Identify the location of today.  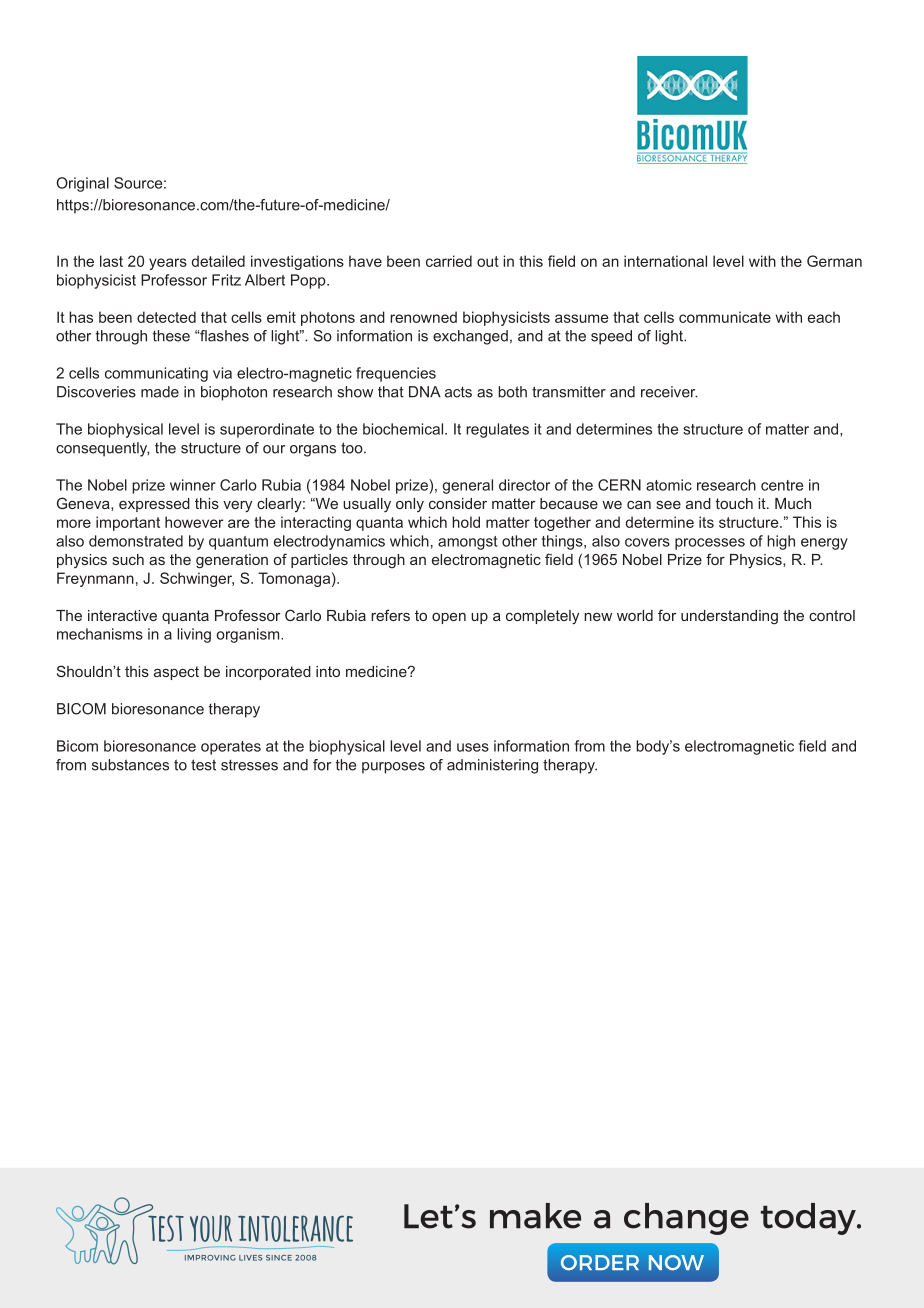
(809, 1219).
